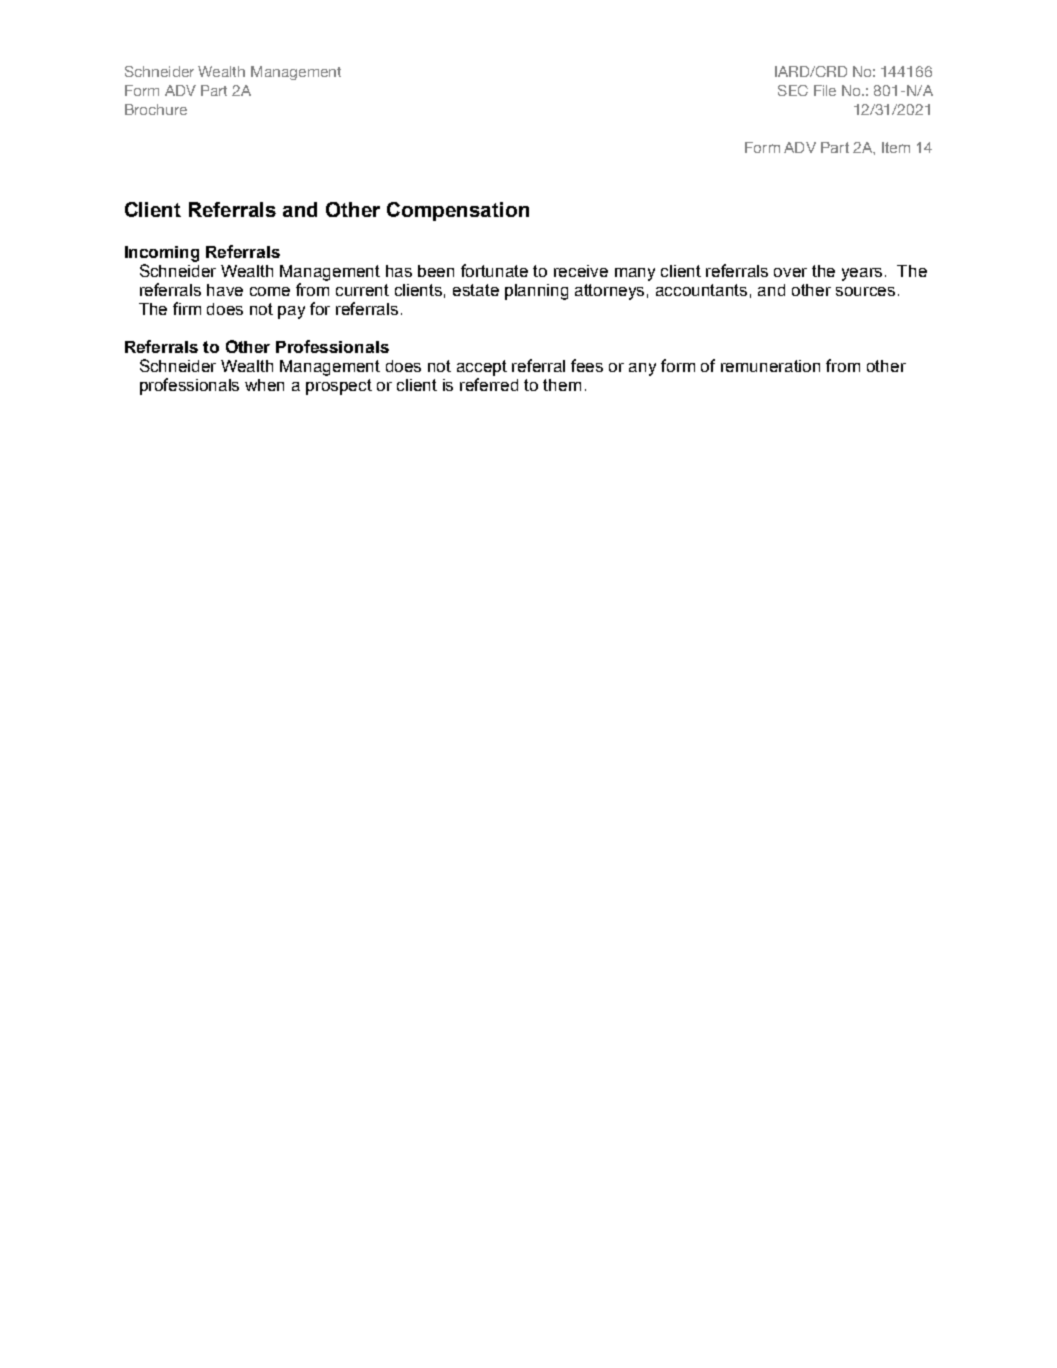  Describe the element at coordinates (458, 211) in the page. I see `Compensation` at that location.
